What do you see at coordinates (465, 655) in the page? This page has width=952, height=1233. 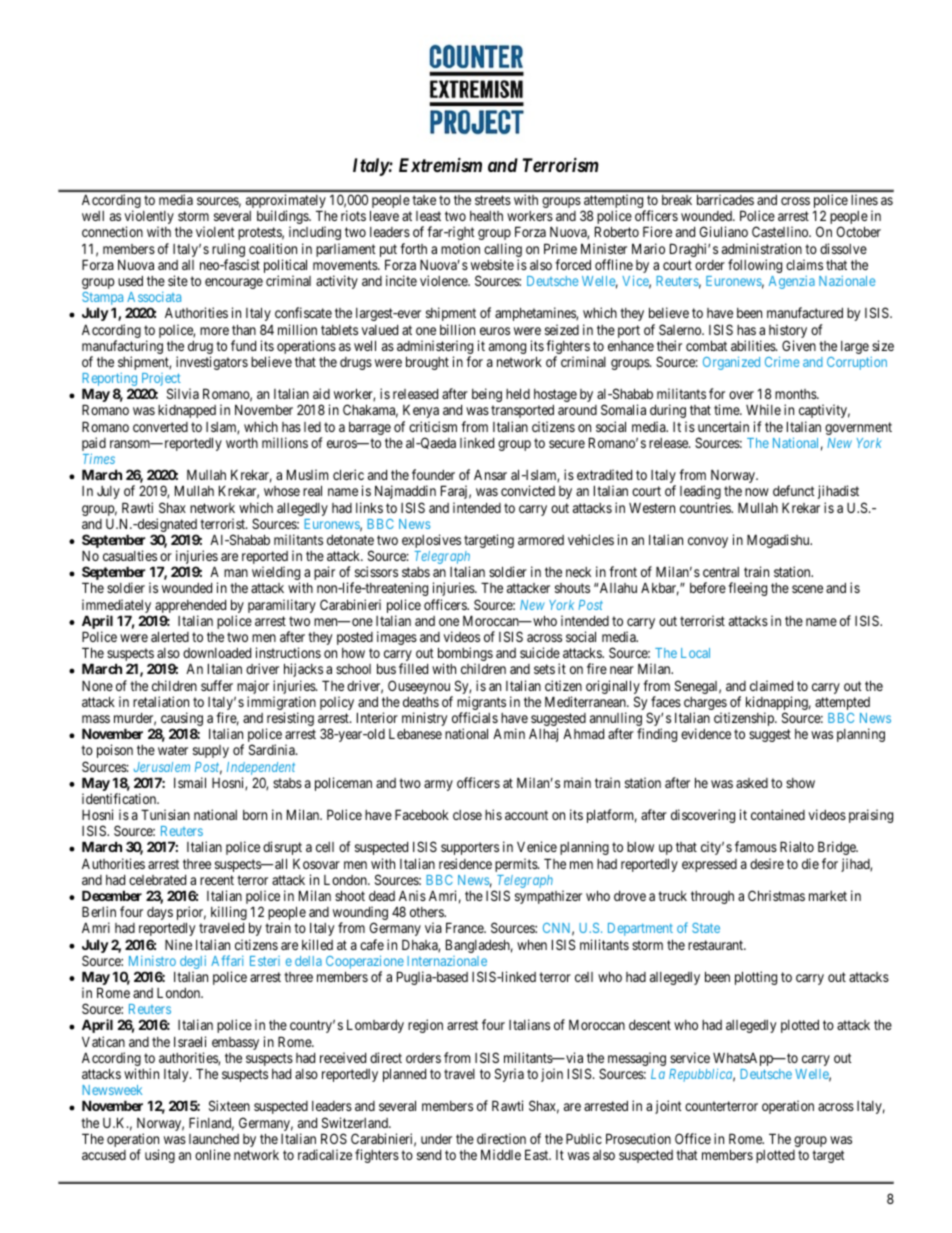 I see `bombings` at bounding box center [465, 655].
